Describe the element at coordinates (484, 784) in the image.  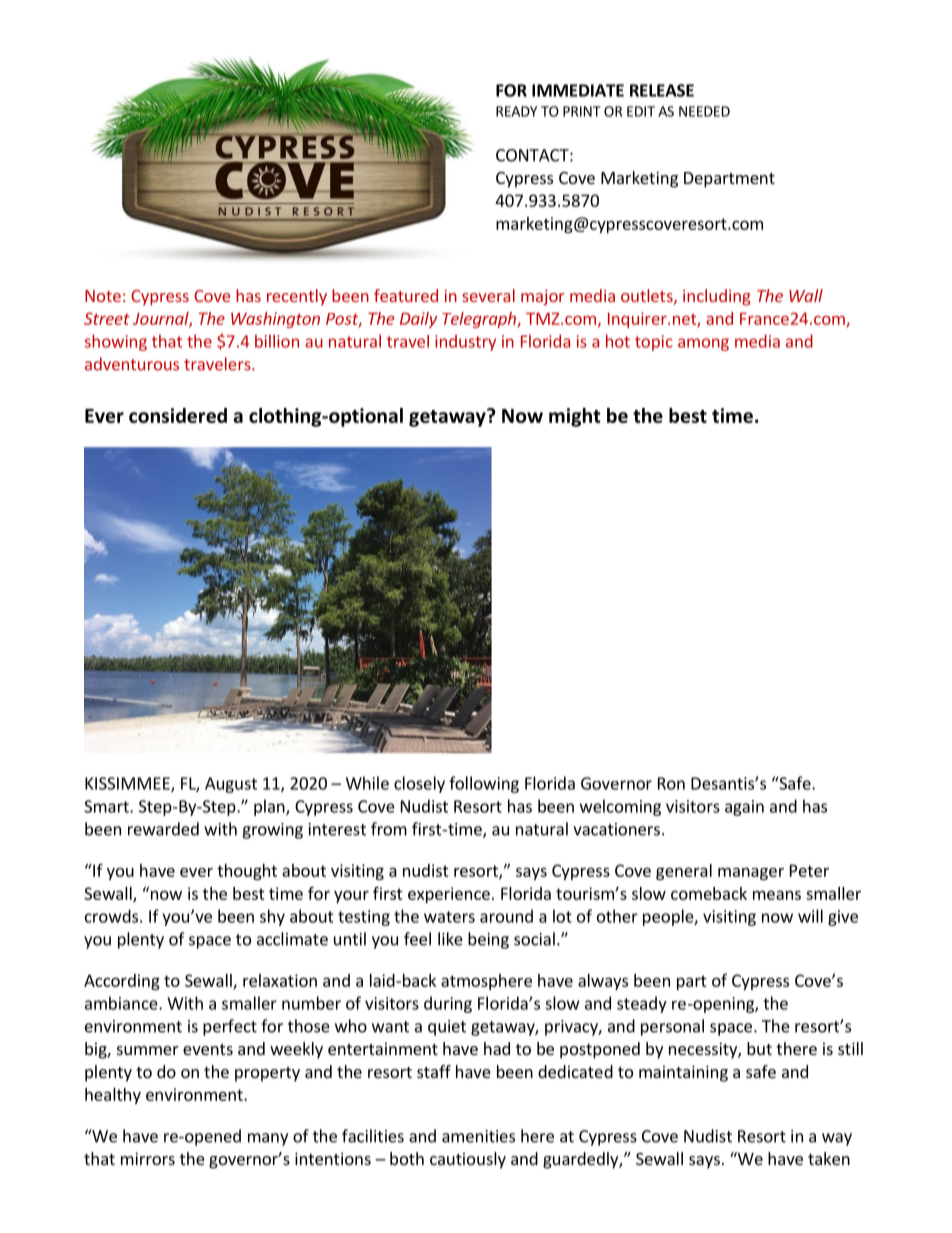
I see `following` at that location.
